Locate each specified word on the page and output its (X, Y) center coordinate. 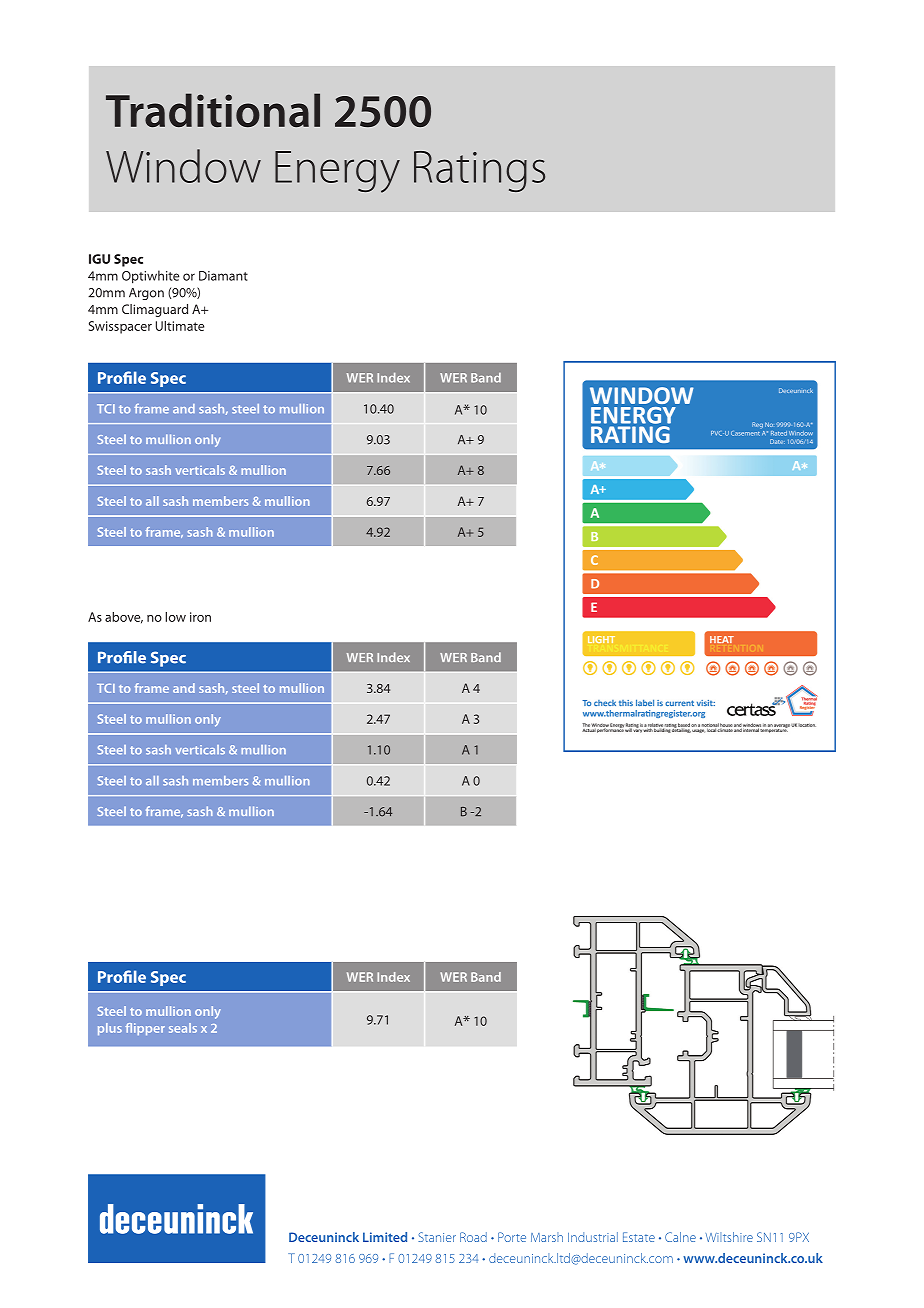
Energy (337, 172)
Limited (385, 1237)
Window (183, 166)
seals (183, 1028)
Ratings (479, 171)
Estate (639, 1237)
